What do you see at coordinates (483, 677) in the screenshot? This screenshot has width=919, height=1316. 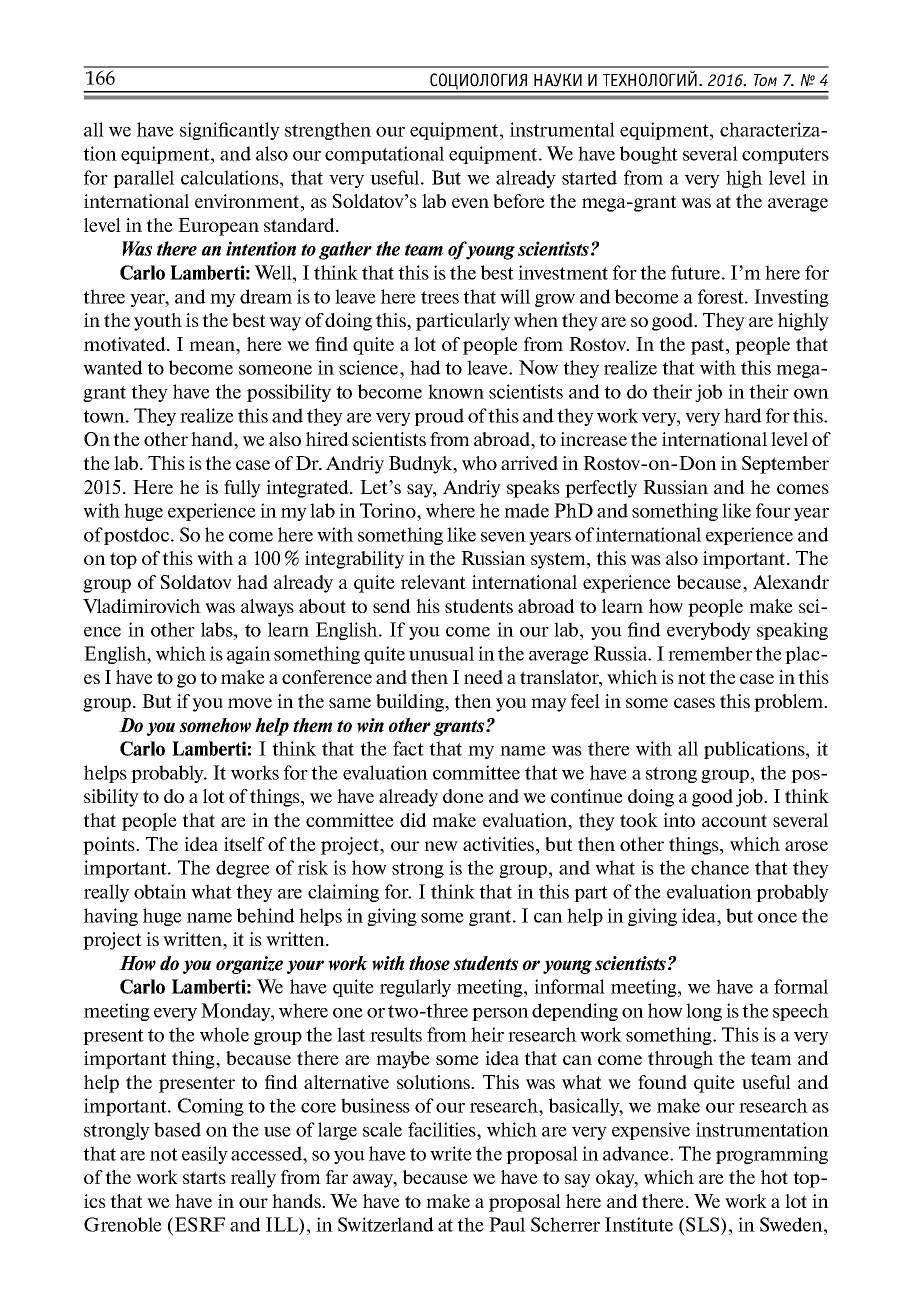 I see `need` at bounding box center [483, 677].
